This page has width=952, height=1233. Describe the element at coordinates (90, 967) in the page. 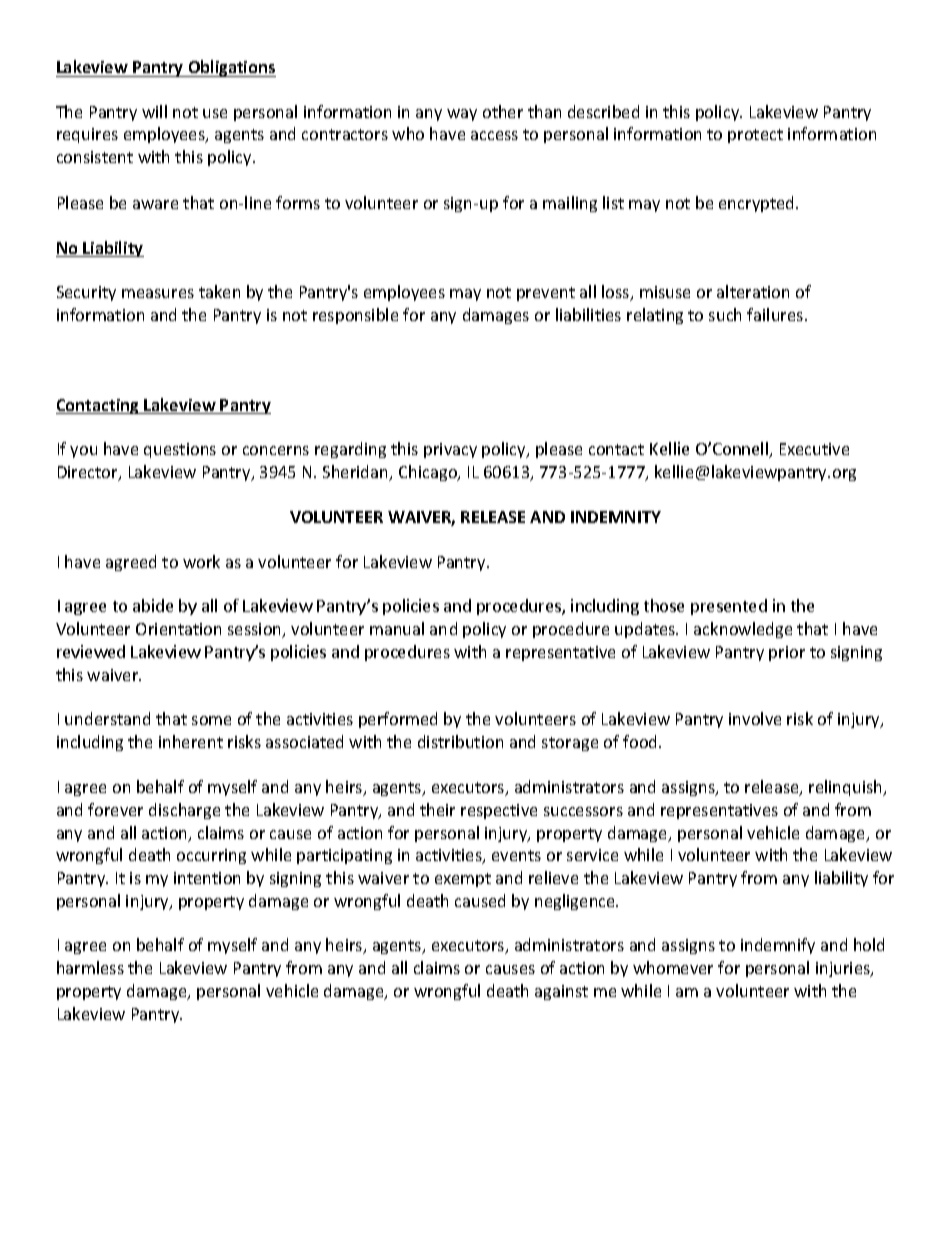

I see `harmless` at that location.
